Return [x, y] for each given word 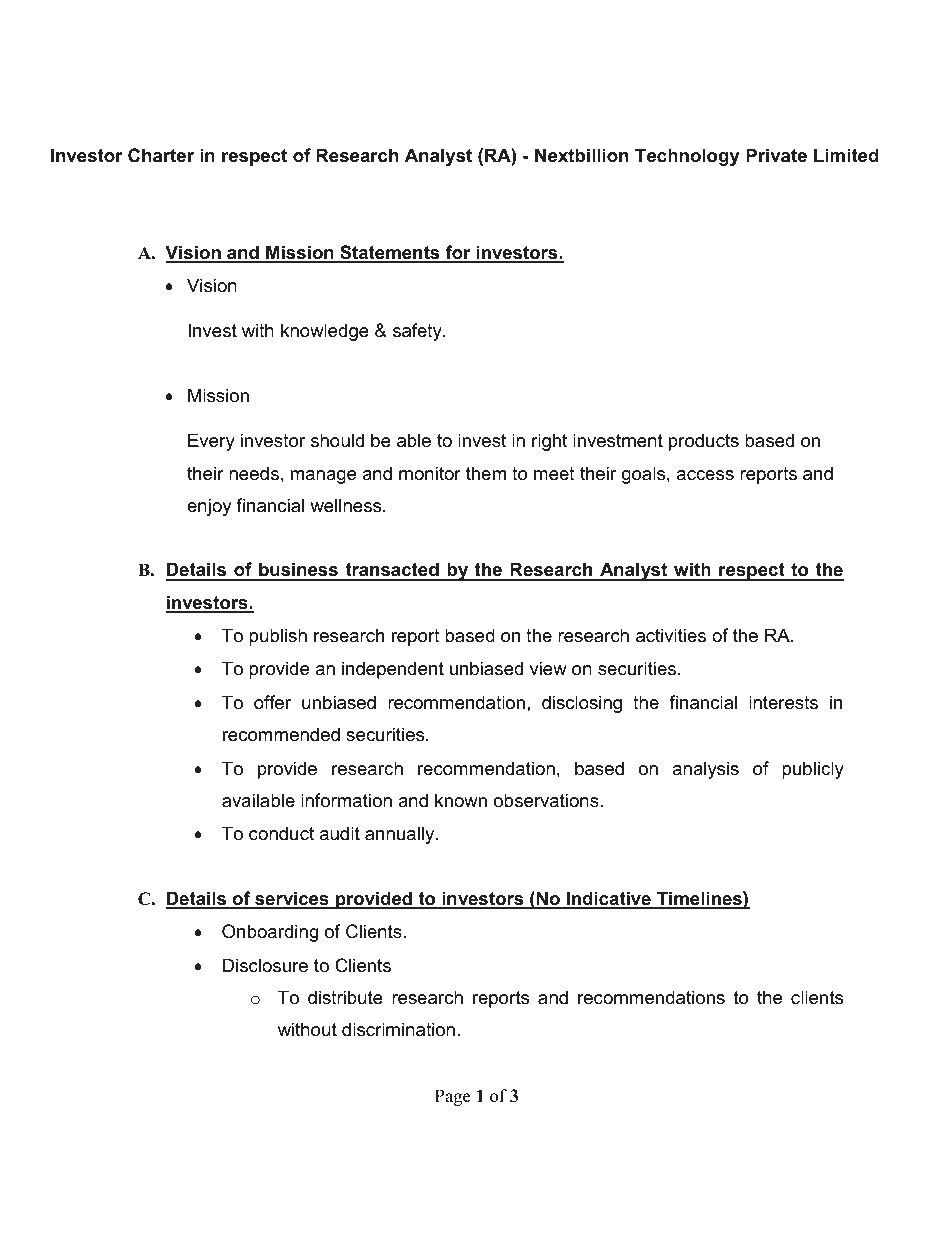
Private [776, 155]
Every [211, 442]
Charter [161, 155]
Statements [390, 253]
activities [671, 635]
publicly [813, 770]
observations [547, 800]
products [704, 442]
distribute [345, 997]
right [549, 442]
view [548, 668]
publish [278, 637]
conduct [281, 833]
